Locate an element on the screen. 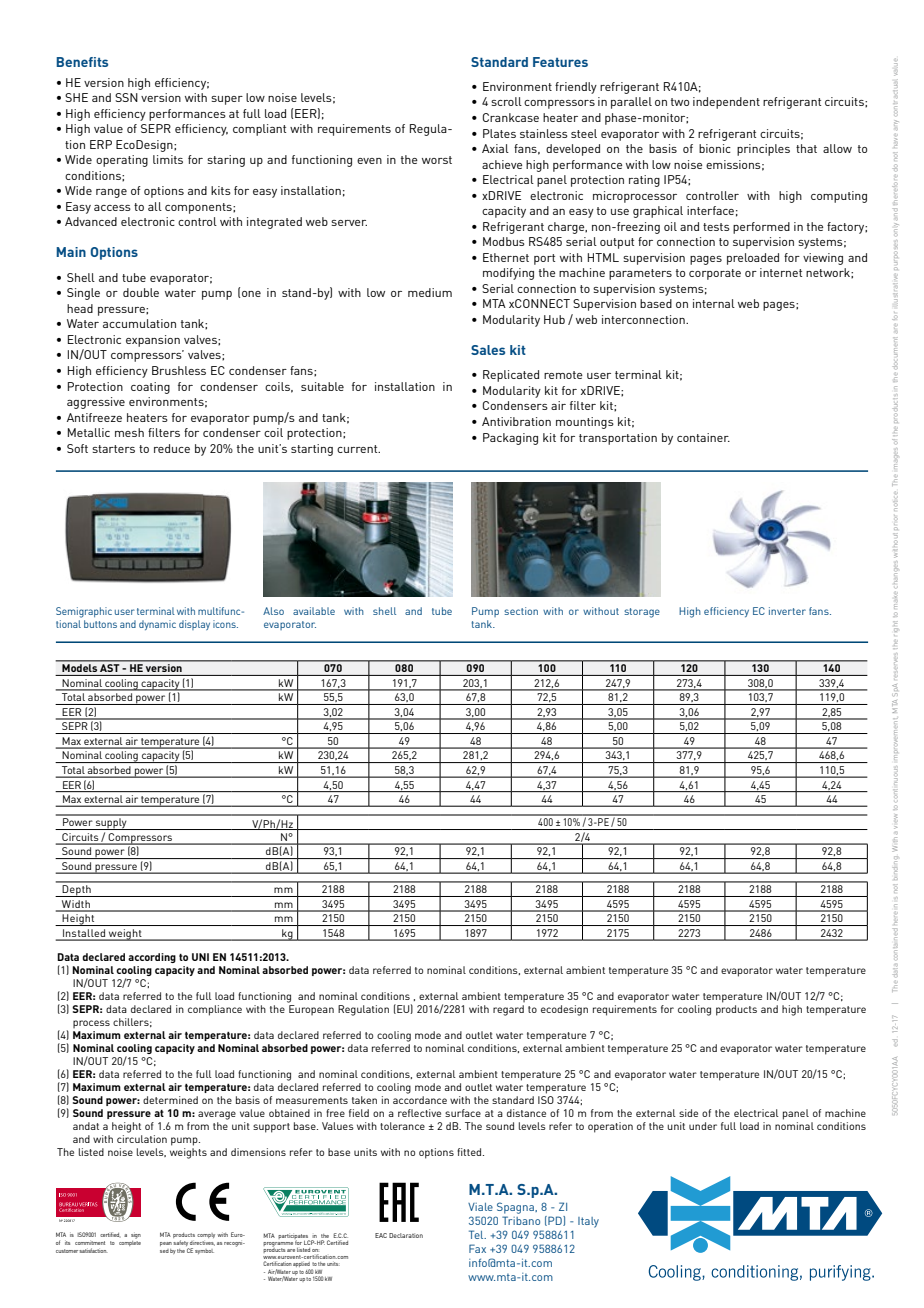  container is located at coordinates (703, 437).
